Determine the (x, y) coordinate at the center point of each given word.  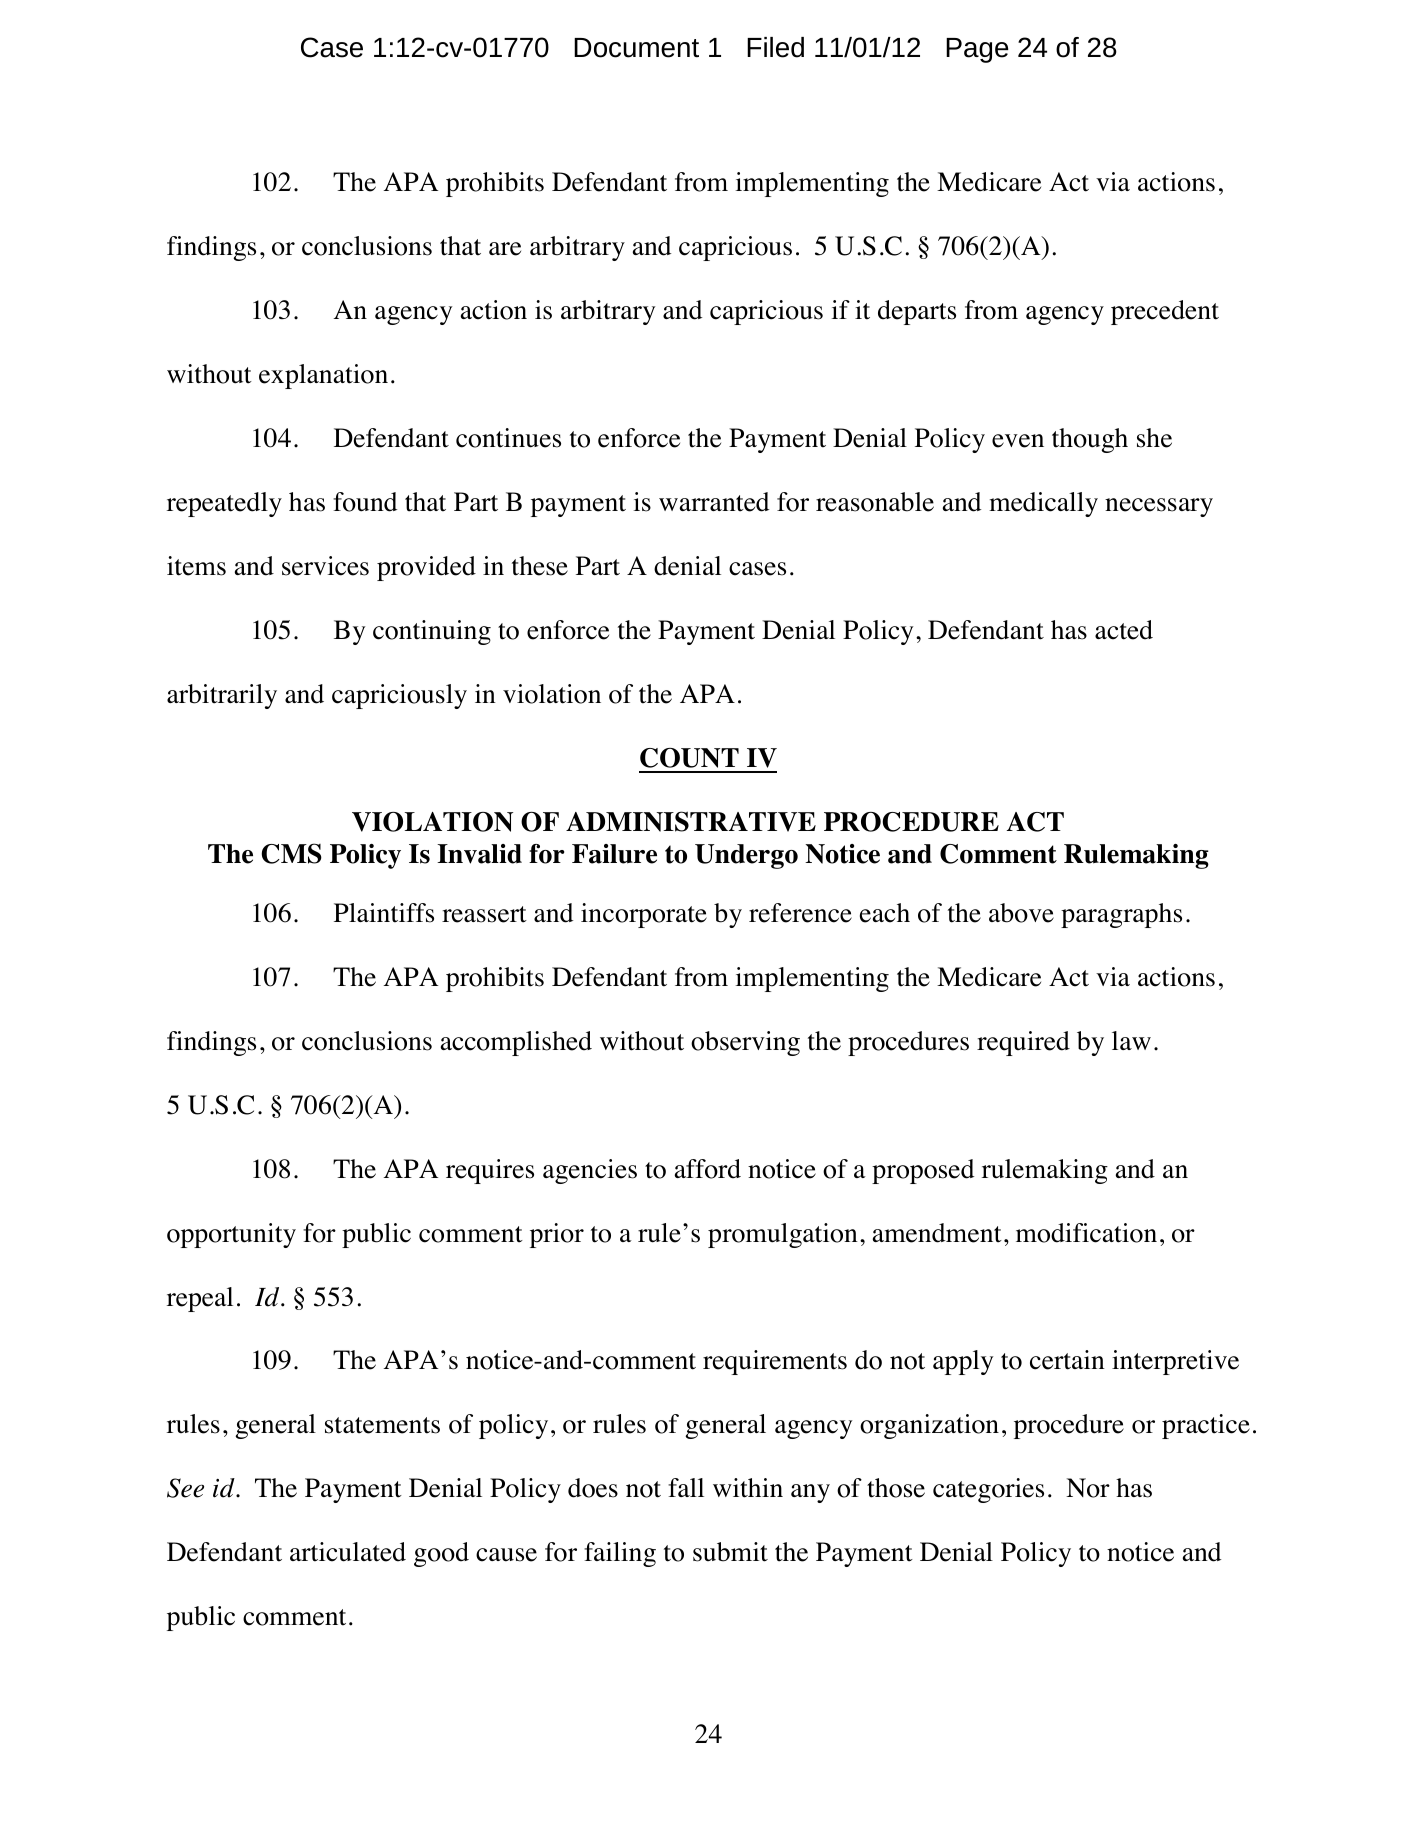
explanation (323, 376)
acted (1124, 630)
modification (1086, 1233)
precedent (1165, 312)
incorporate (644, 915)
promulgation (783, 1235)
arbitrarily (222, 696)
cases (757, 569)
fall (686, 1487)
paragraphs (1121, 915)
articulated (348, 1552)
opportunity (231, 1235)
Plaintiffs (384, 913)
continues (508, 438)
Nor (1088, 1488)
